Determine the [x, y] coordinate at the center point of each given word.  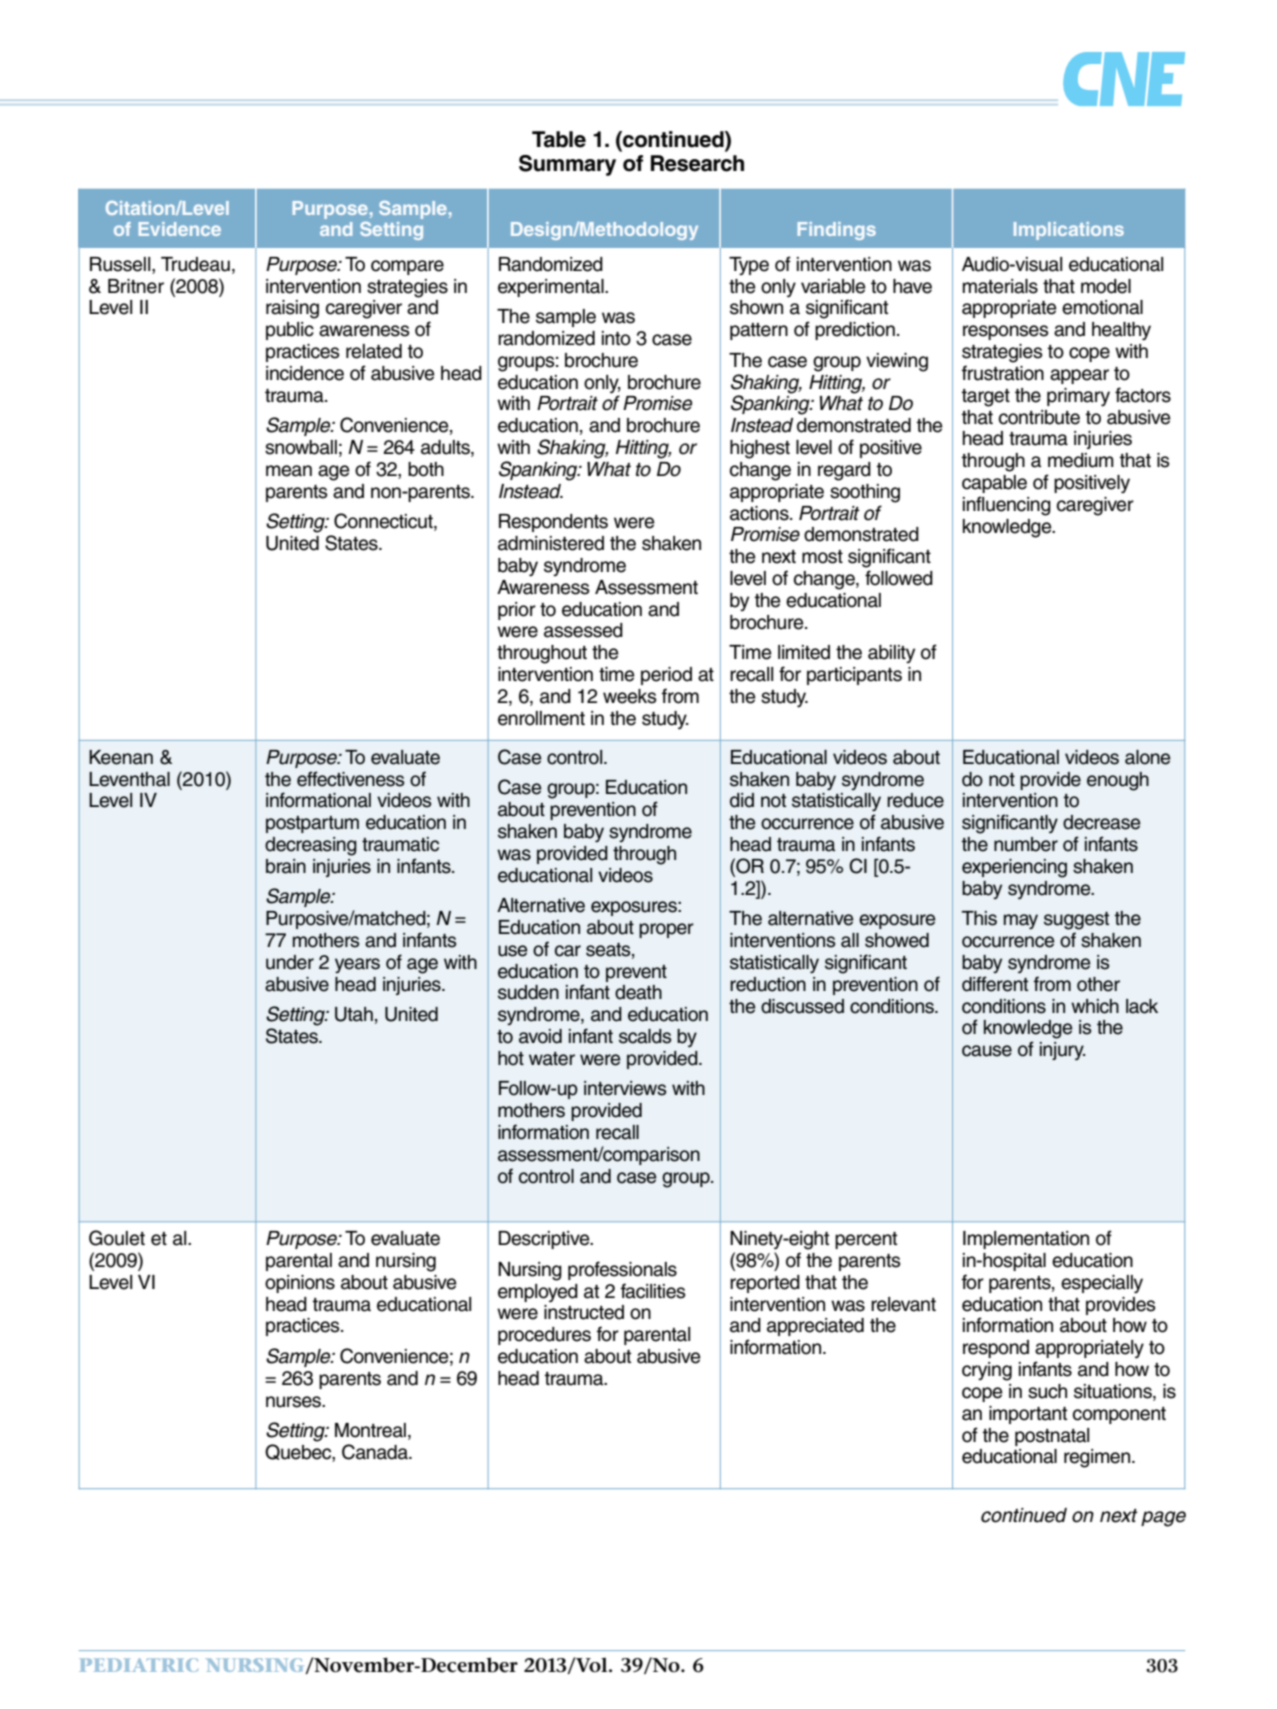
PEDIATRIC [138, 1665]
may [1021, 922]
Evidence [180, 229]
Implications [1069, 231]
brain [286, 866]
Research [697, 163]
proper [666, 930]
